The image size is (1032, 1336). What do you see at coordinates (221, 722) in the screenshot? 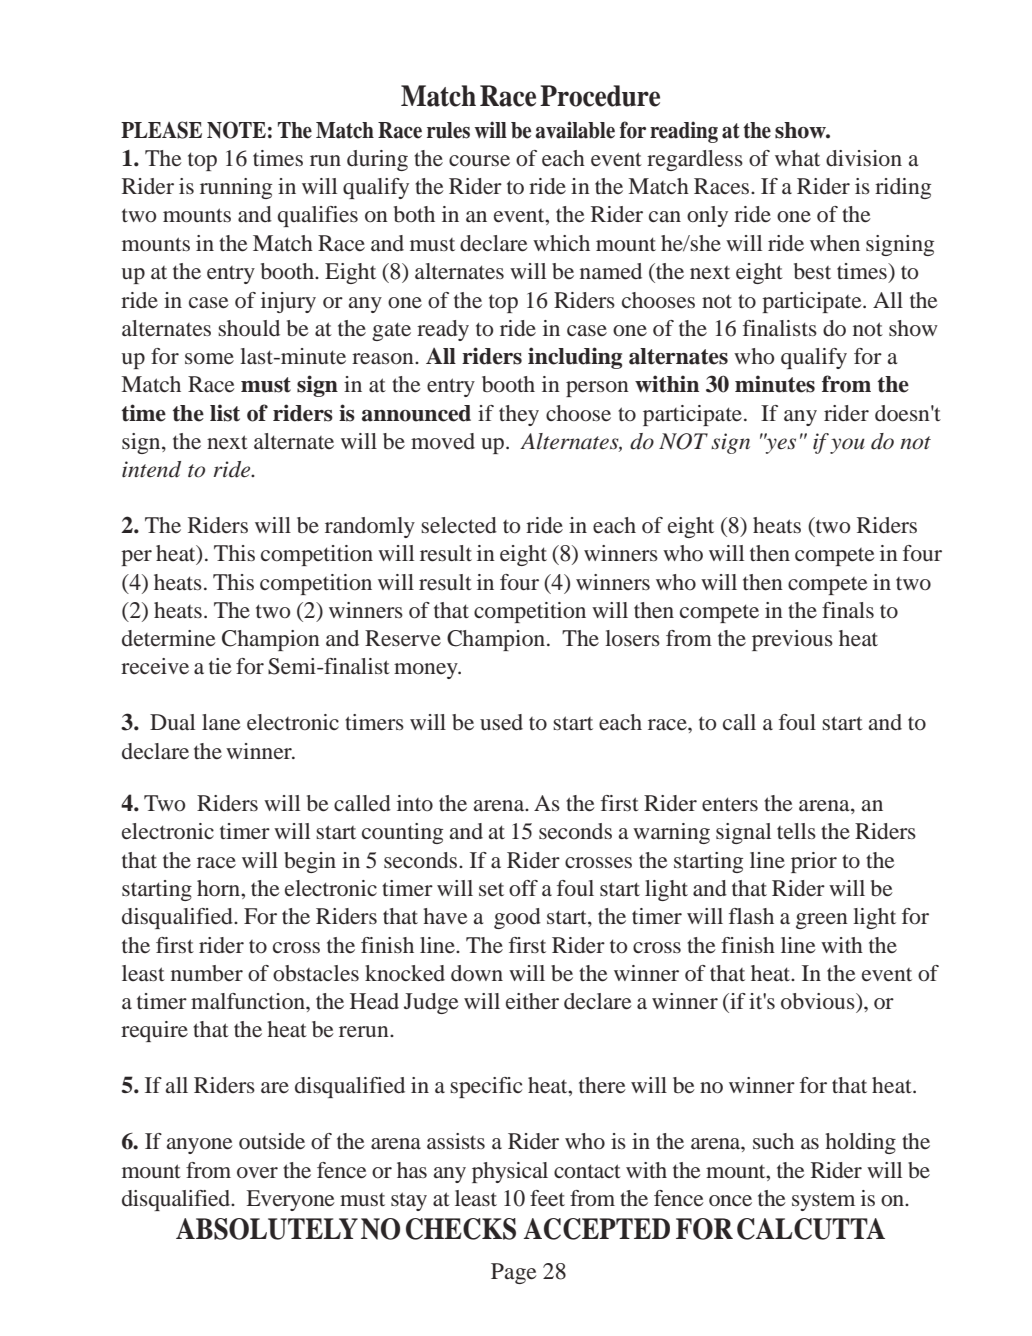
I see `lane` at bounding box center [221, 722].
